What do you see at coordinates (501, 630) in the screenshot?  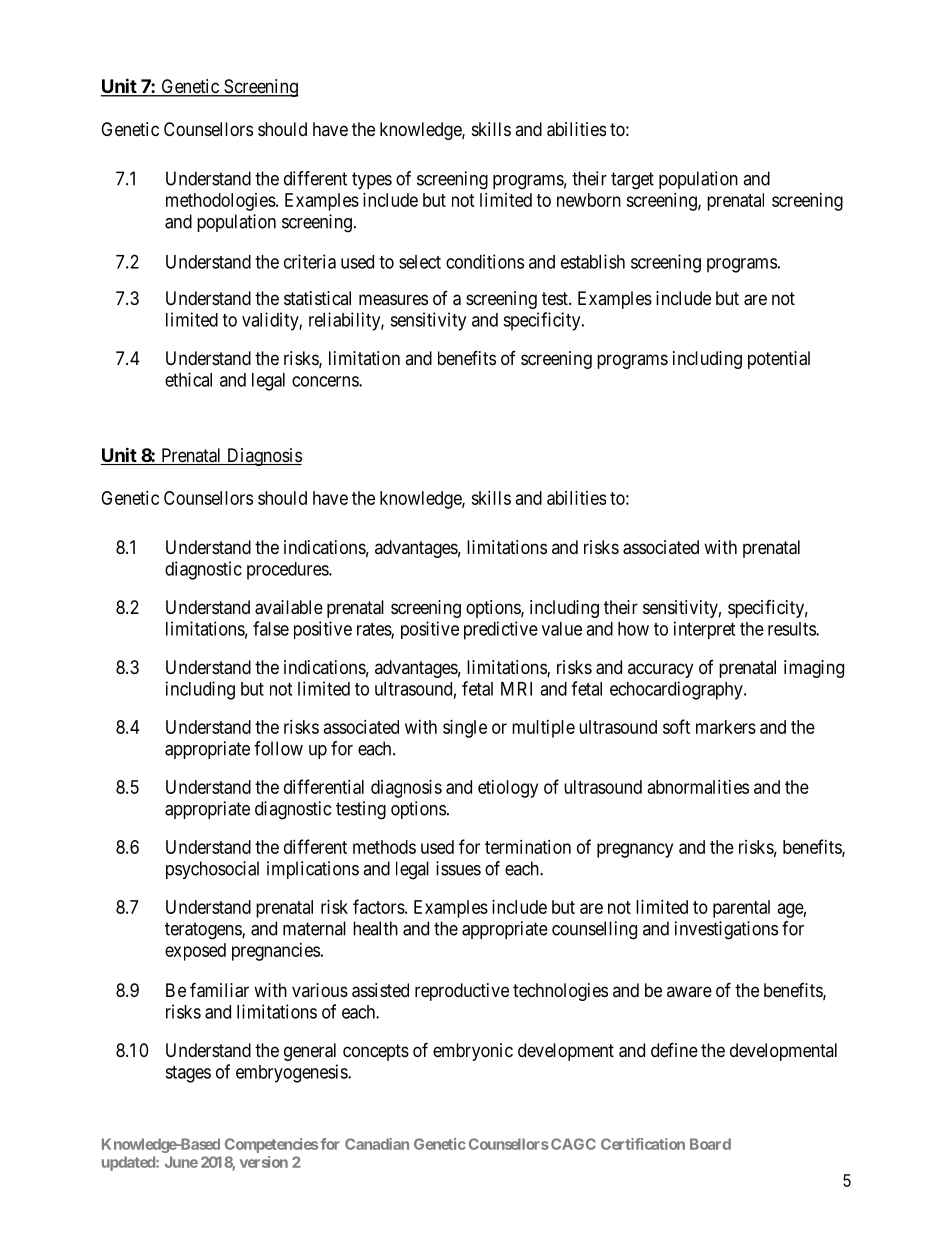 I see `predictive` at bounding box center [501, 630].
